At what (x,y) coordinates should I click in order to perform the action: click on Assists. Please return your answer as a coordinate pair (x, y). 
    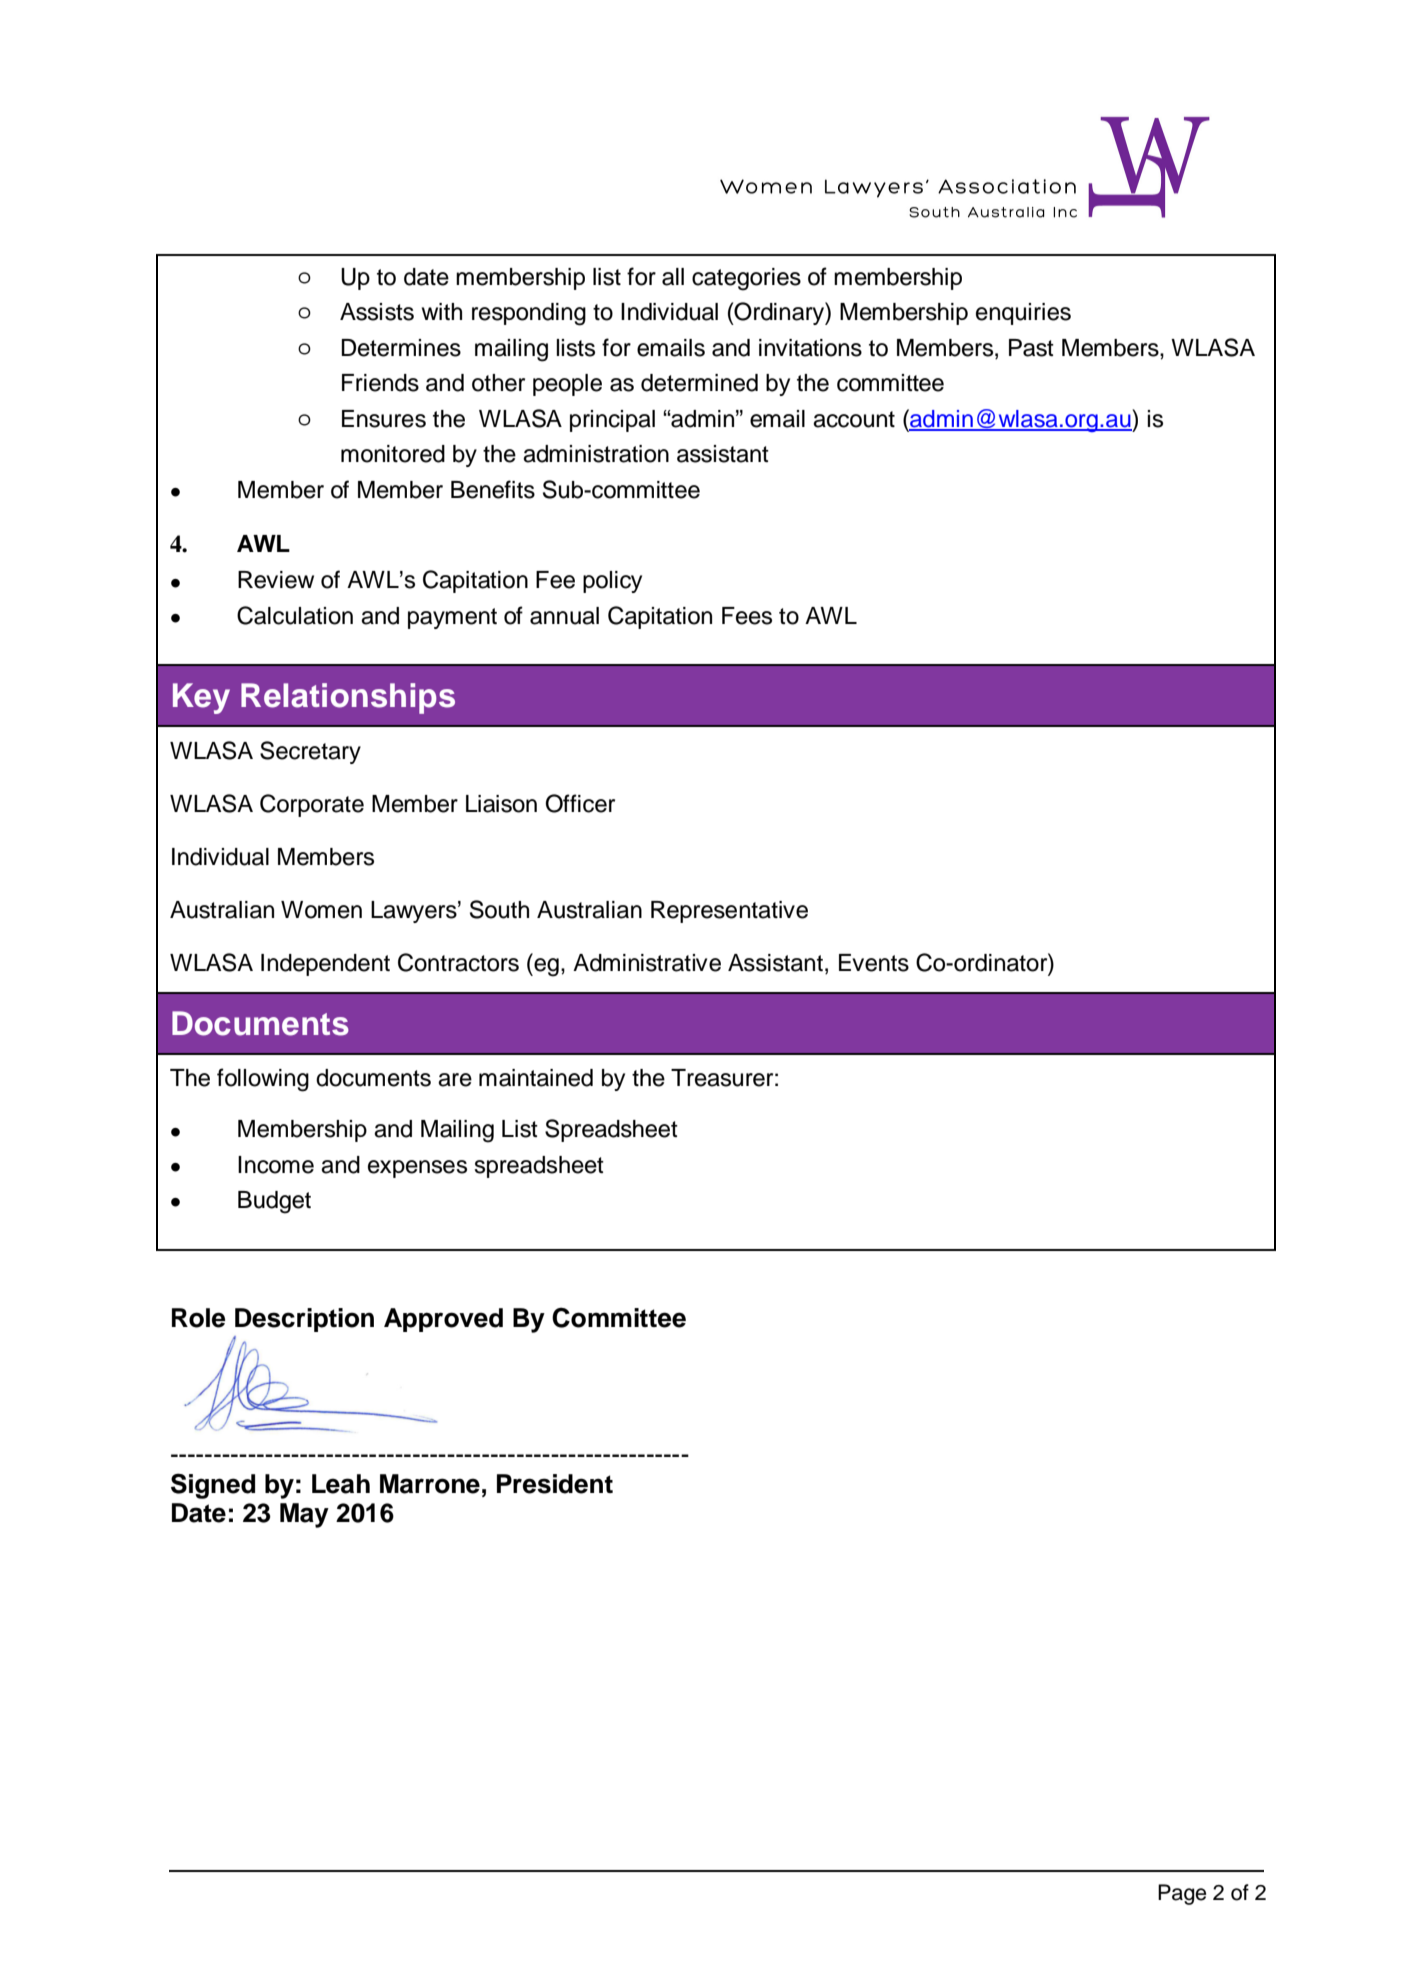
    Looking at the image, I should click on (377, 312).
